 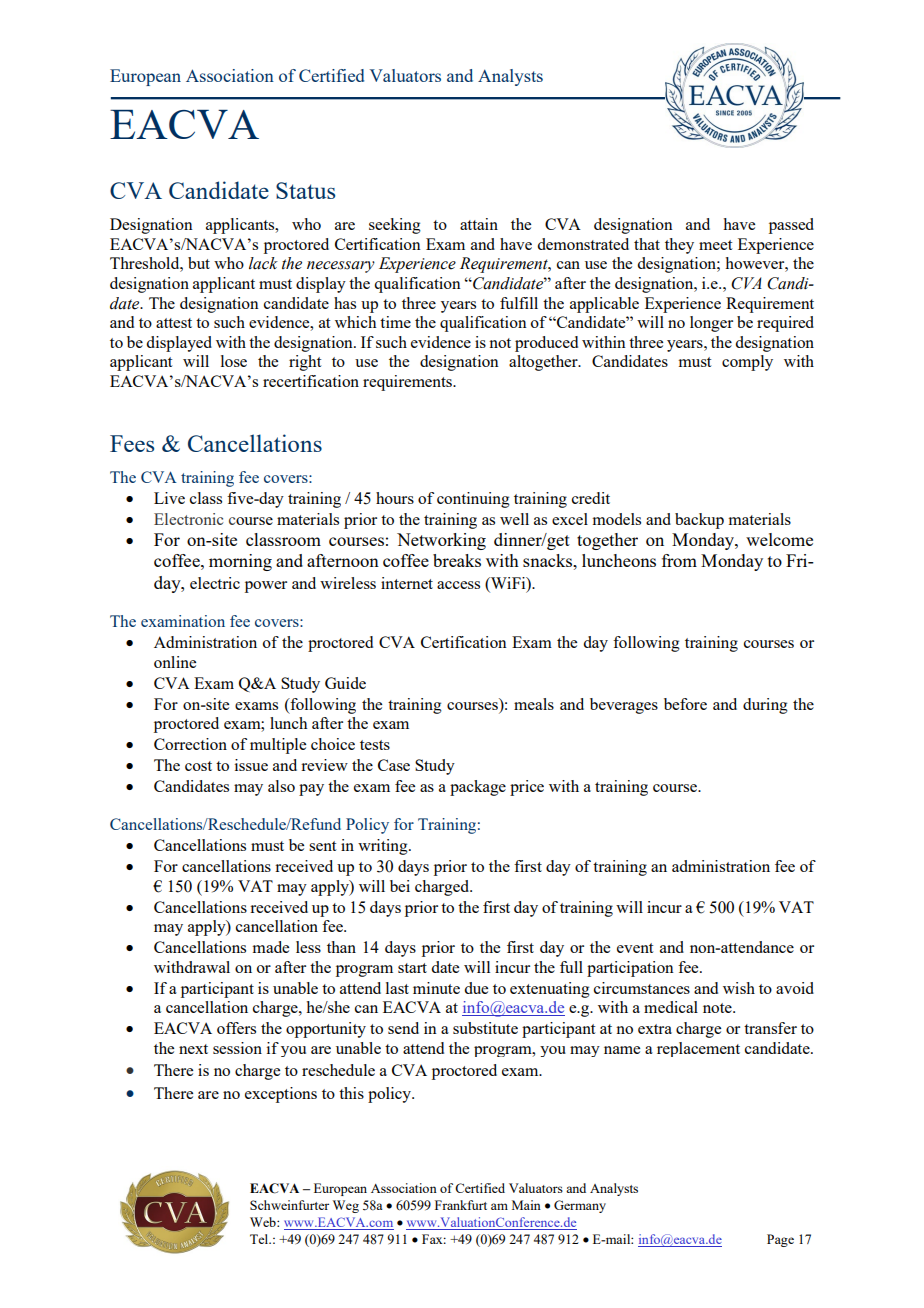 I want to click on from, so click(x=679, y=560).
